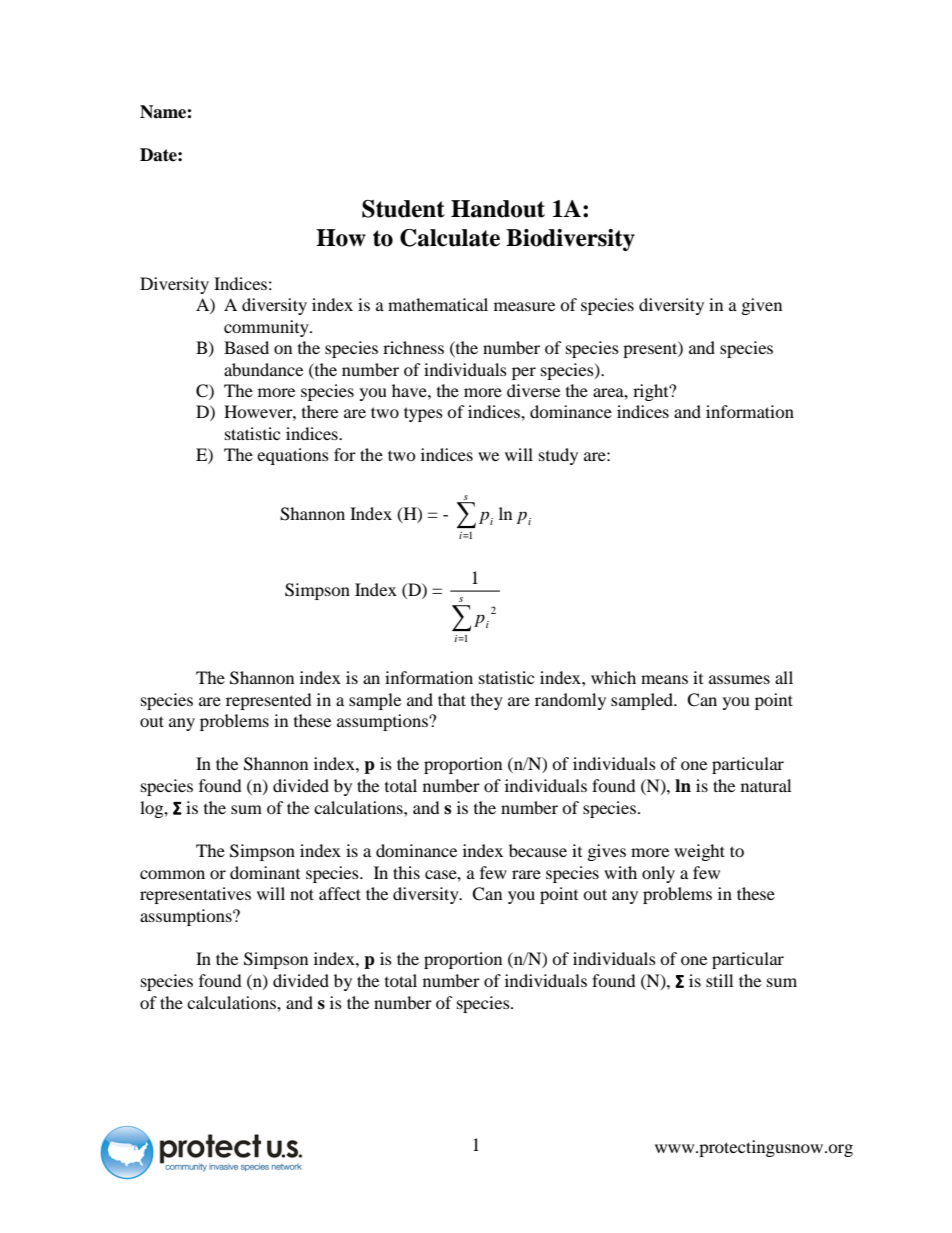 The width and height of the document is (952, 1233). What do you see at coordinates (526, 874) in the document?
I see `rare` at bounding box center [526, 874].
